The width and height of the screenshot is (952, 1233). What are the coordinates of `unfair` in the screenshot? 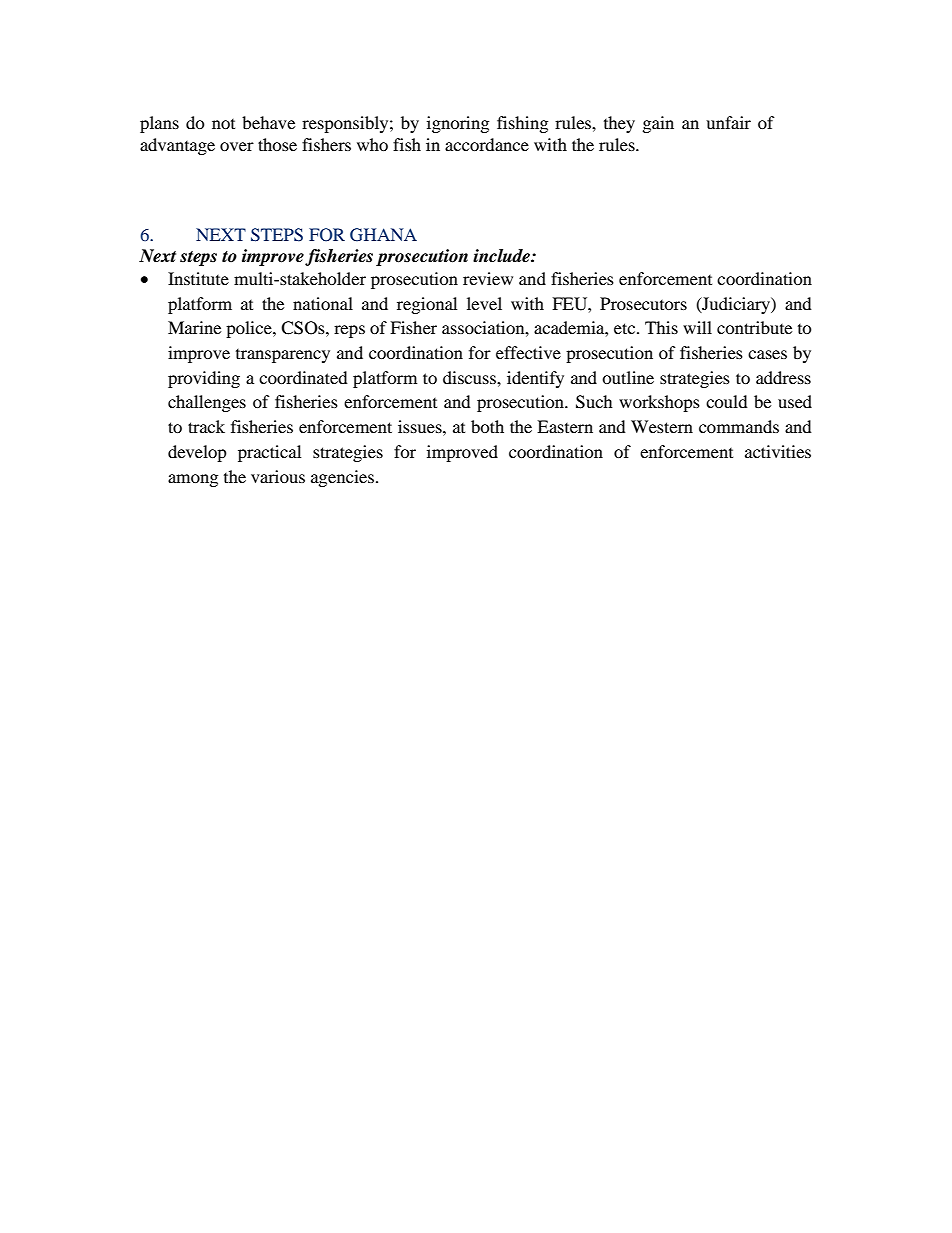 It's located at (728, 122).
